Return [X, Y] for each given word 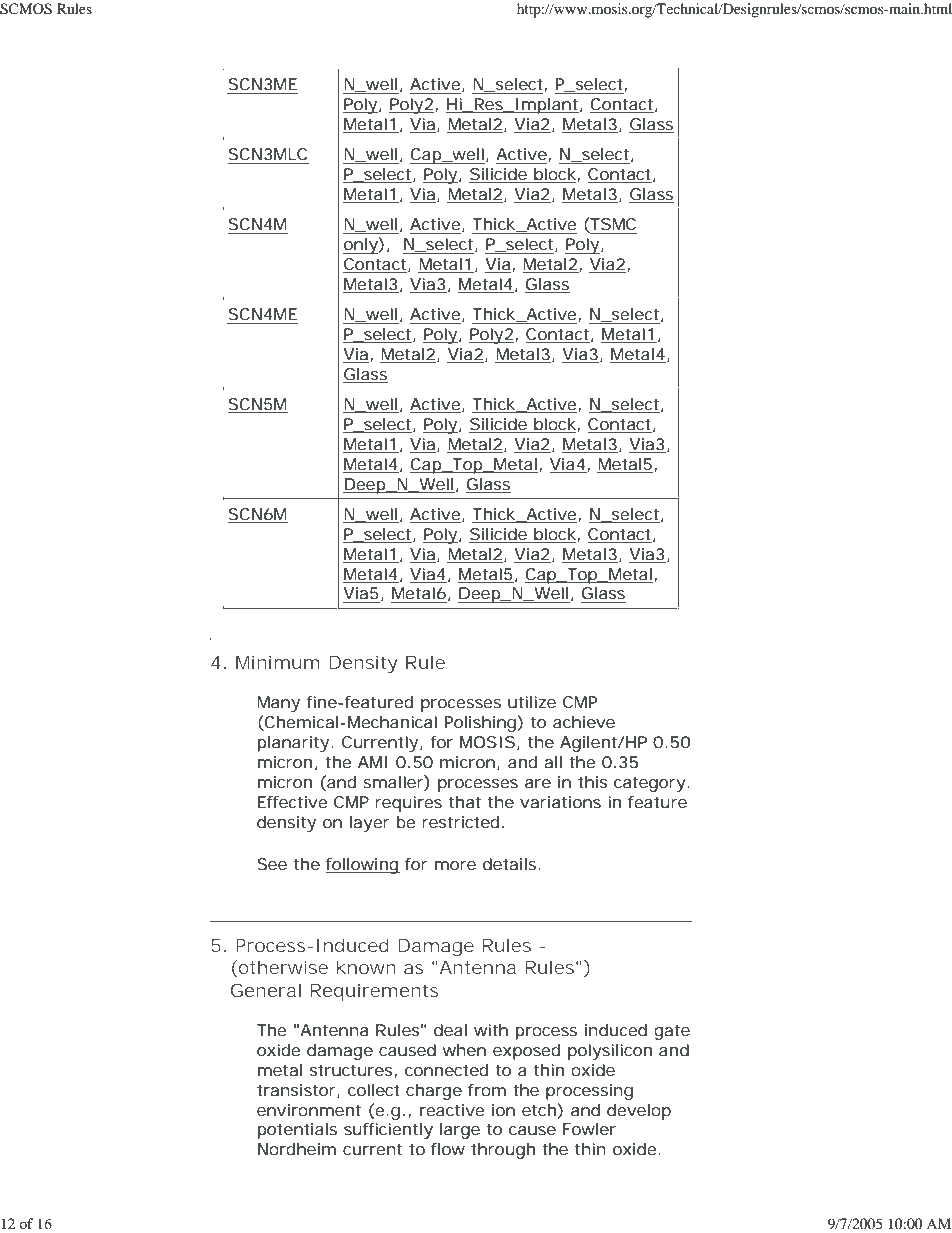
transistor [298, 1091]
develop [639, 1112]
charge [434, 1092]
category [652, 784]
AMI [373, 762]
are [538, 783]
